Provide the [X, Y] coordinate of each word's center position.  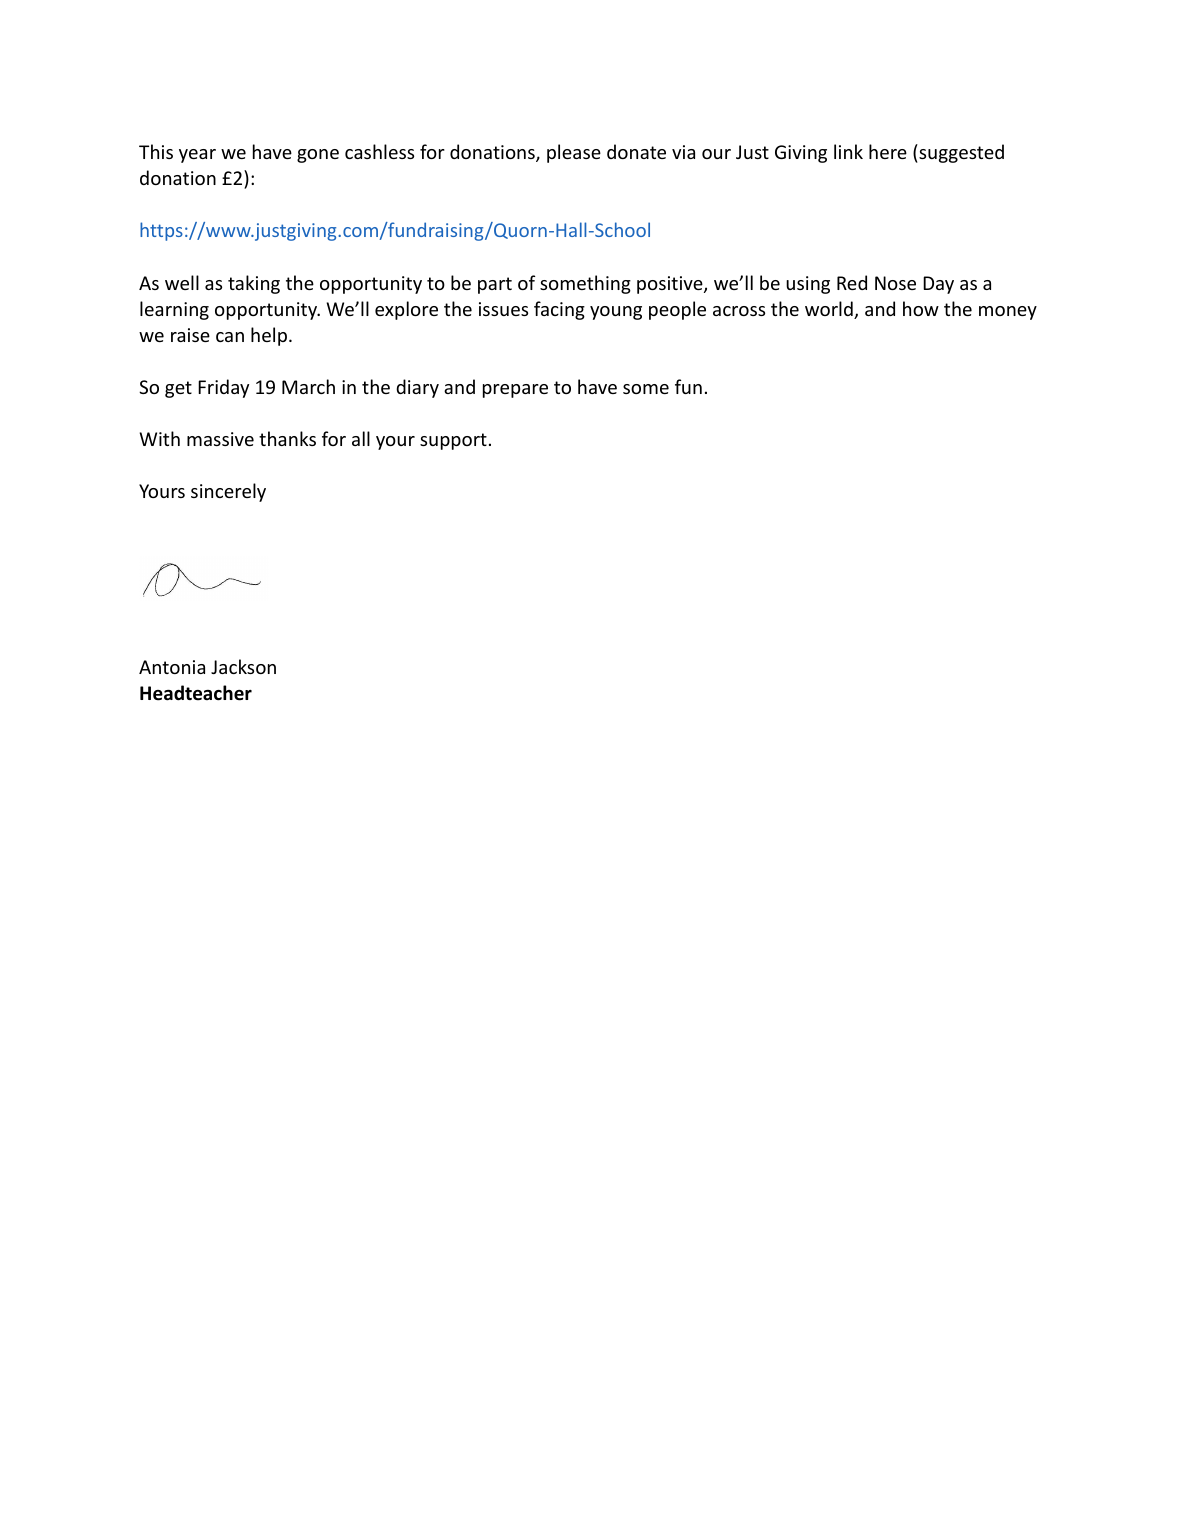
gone [318, 156]
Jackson [243, 666]
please [574, 153]
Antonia [172, 667]
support [453, 441]
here [888, 151]
